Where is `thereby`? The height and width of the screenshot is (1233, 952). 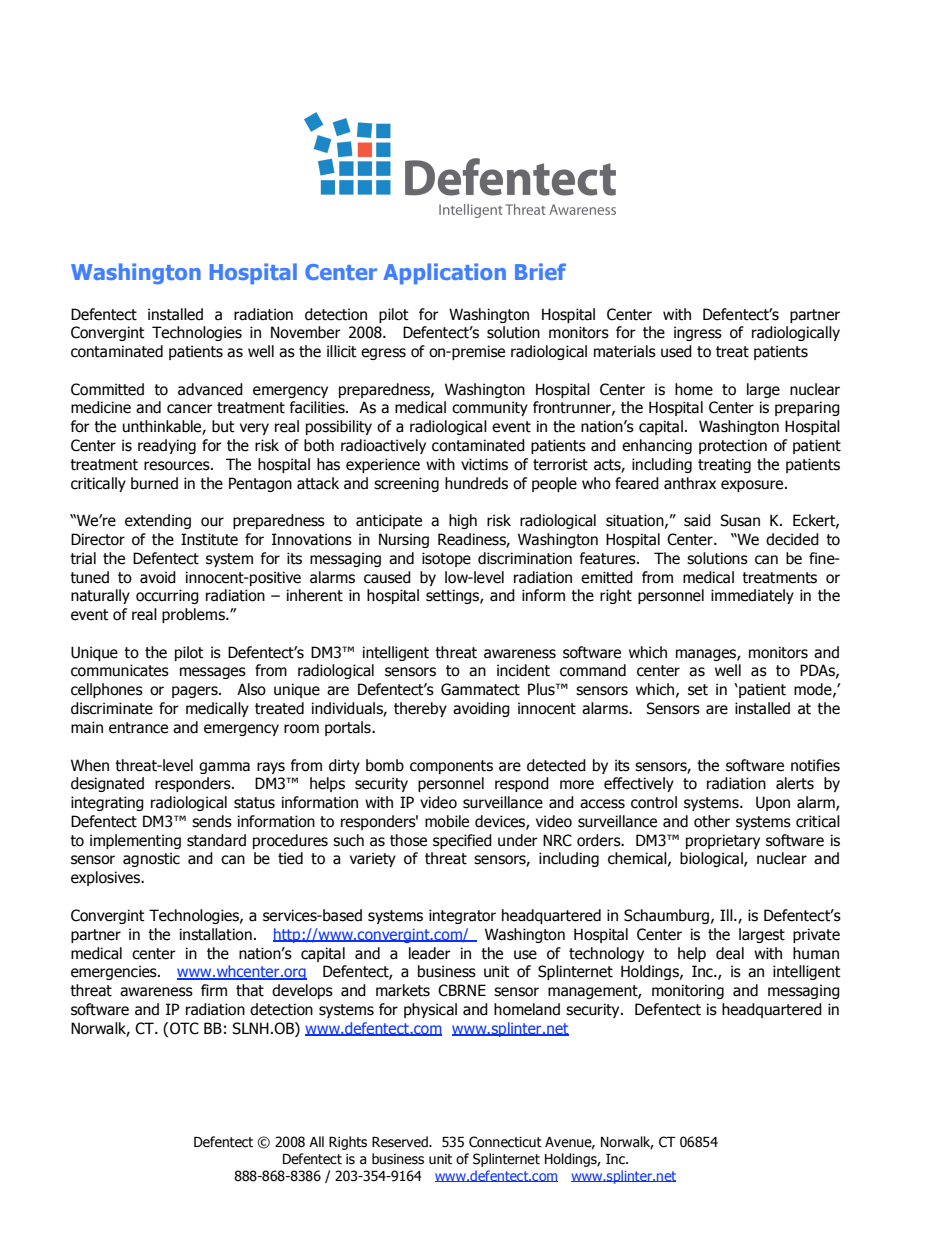 thereby is located at coordinates (420, 709).
